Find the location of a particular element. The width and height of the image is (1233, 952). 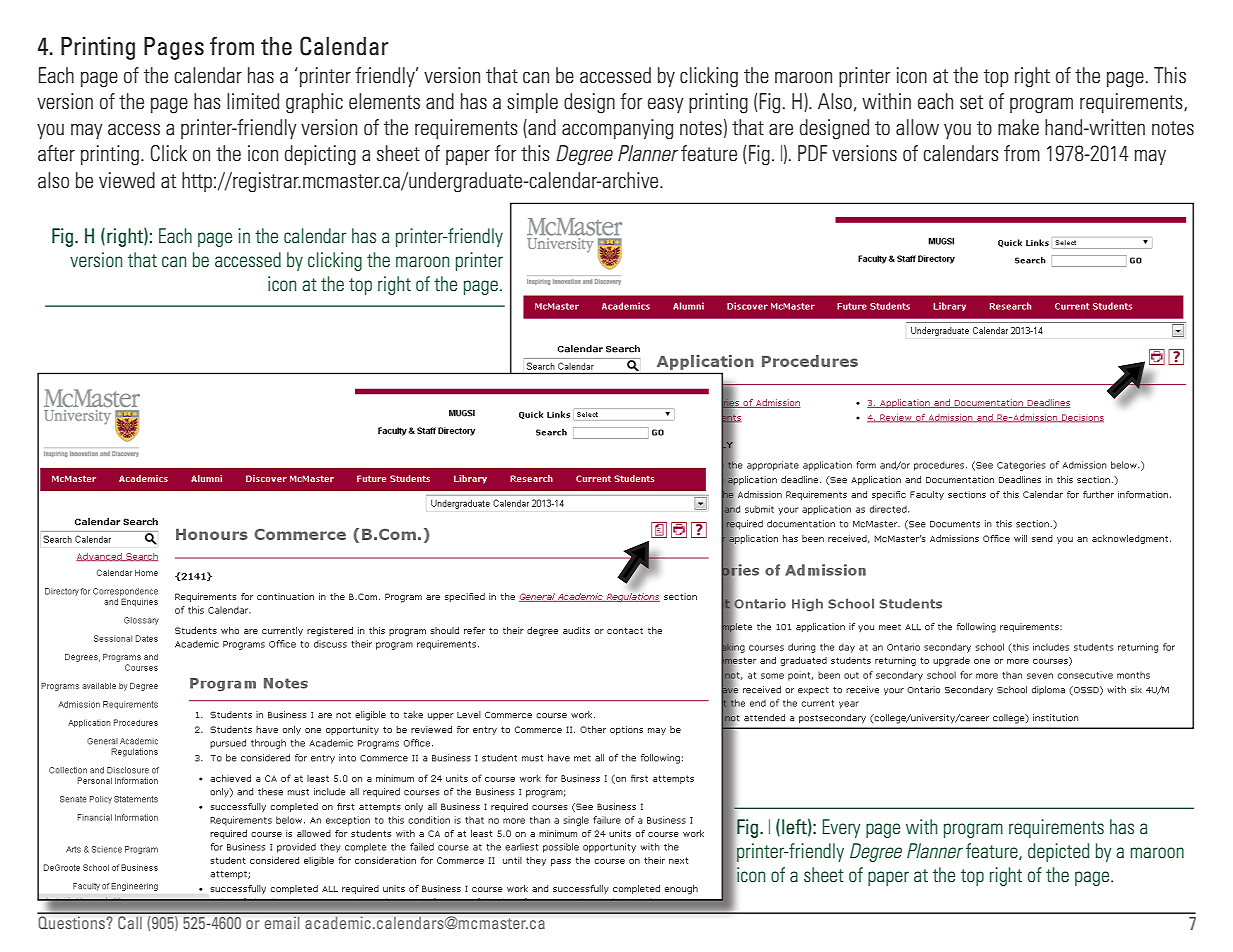

simple is located at coordinates (532, 103).
